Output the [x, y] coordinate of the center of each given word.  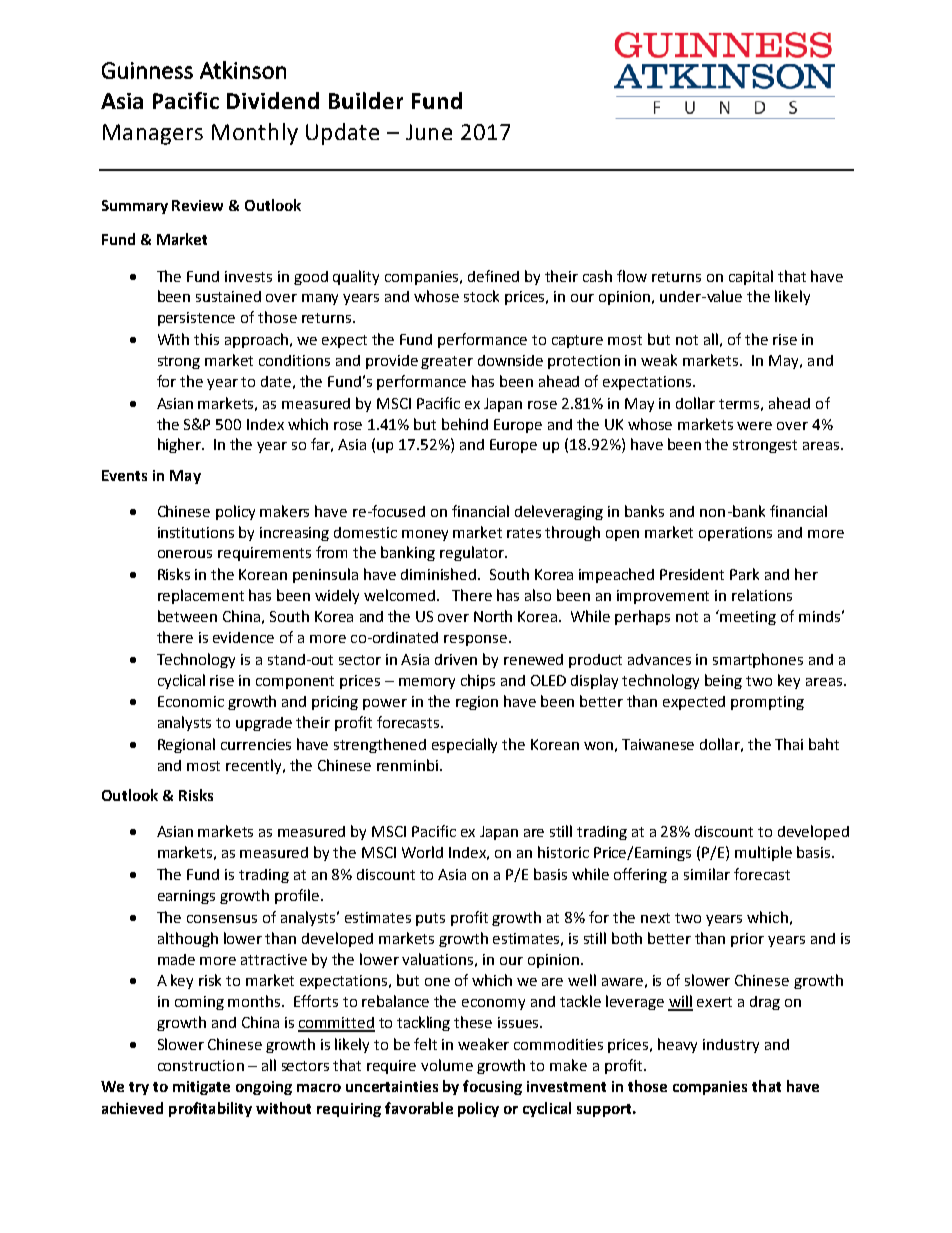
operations [735, 534]
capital [751, 277]
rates [524, 533]
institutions [196, 532]
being [723, 681]
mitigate [201, 1088]
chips [478, 681]
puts [430, 919]
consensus [222, 919]
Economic [191, 701]
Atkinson [243, 70]
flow [632, 276]
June [429, 132]
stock [481, 296]
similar [707, 874]
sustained [228, 296]
